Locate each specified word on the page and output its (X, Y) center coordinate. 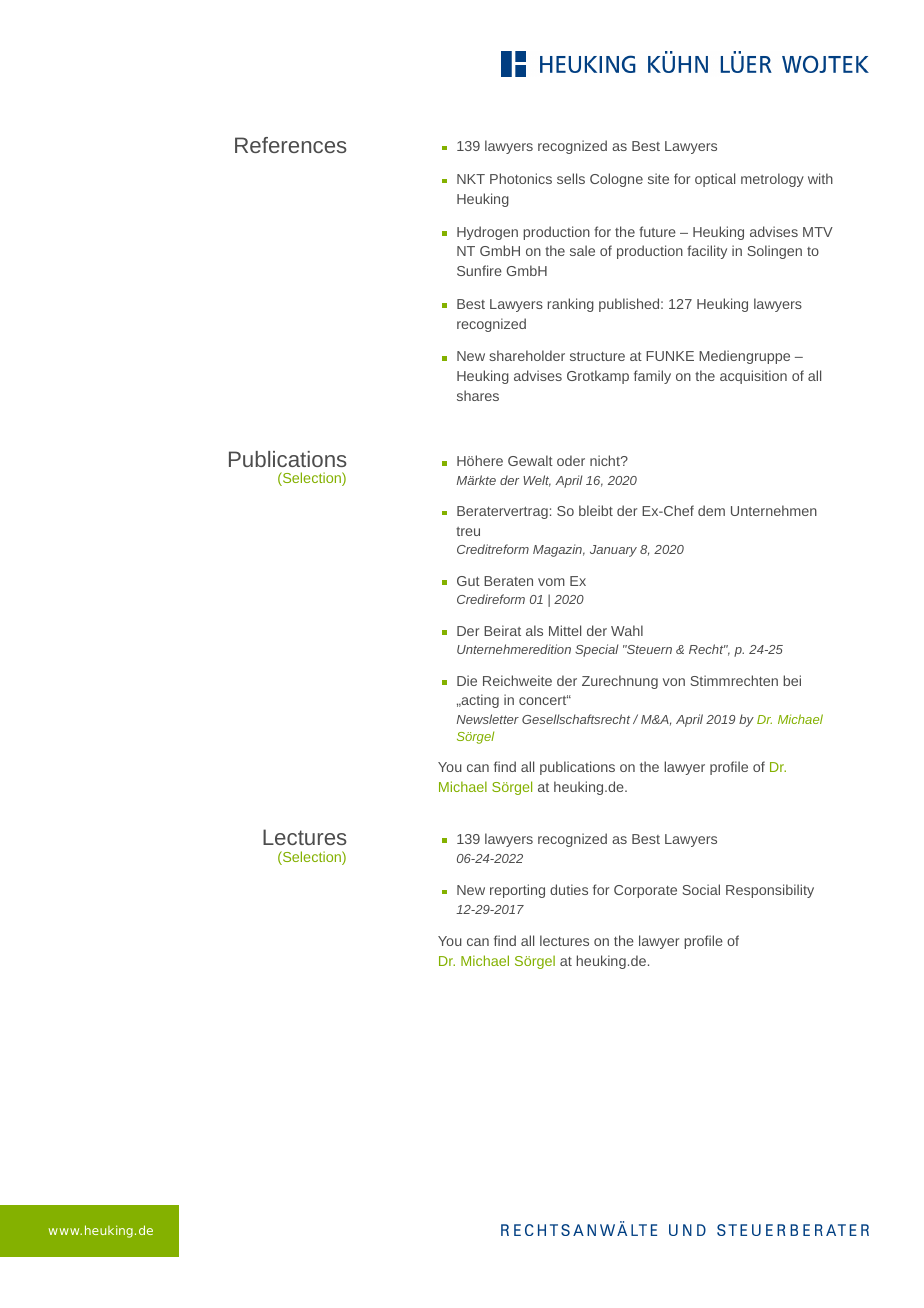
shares (478, 395)
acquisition (753, 377)
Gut (468, 581)
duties (569, 889)
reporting (517, 891)
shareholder (527, 355)
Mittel (565, 630)
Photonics (521, 178)
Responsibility (770, 891)
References (291, 145)
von (674, 682)
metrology (772, 180)
